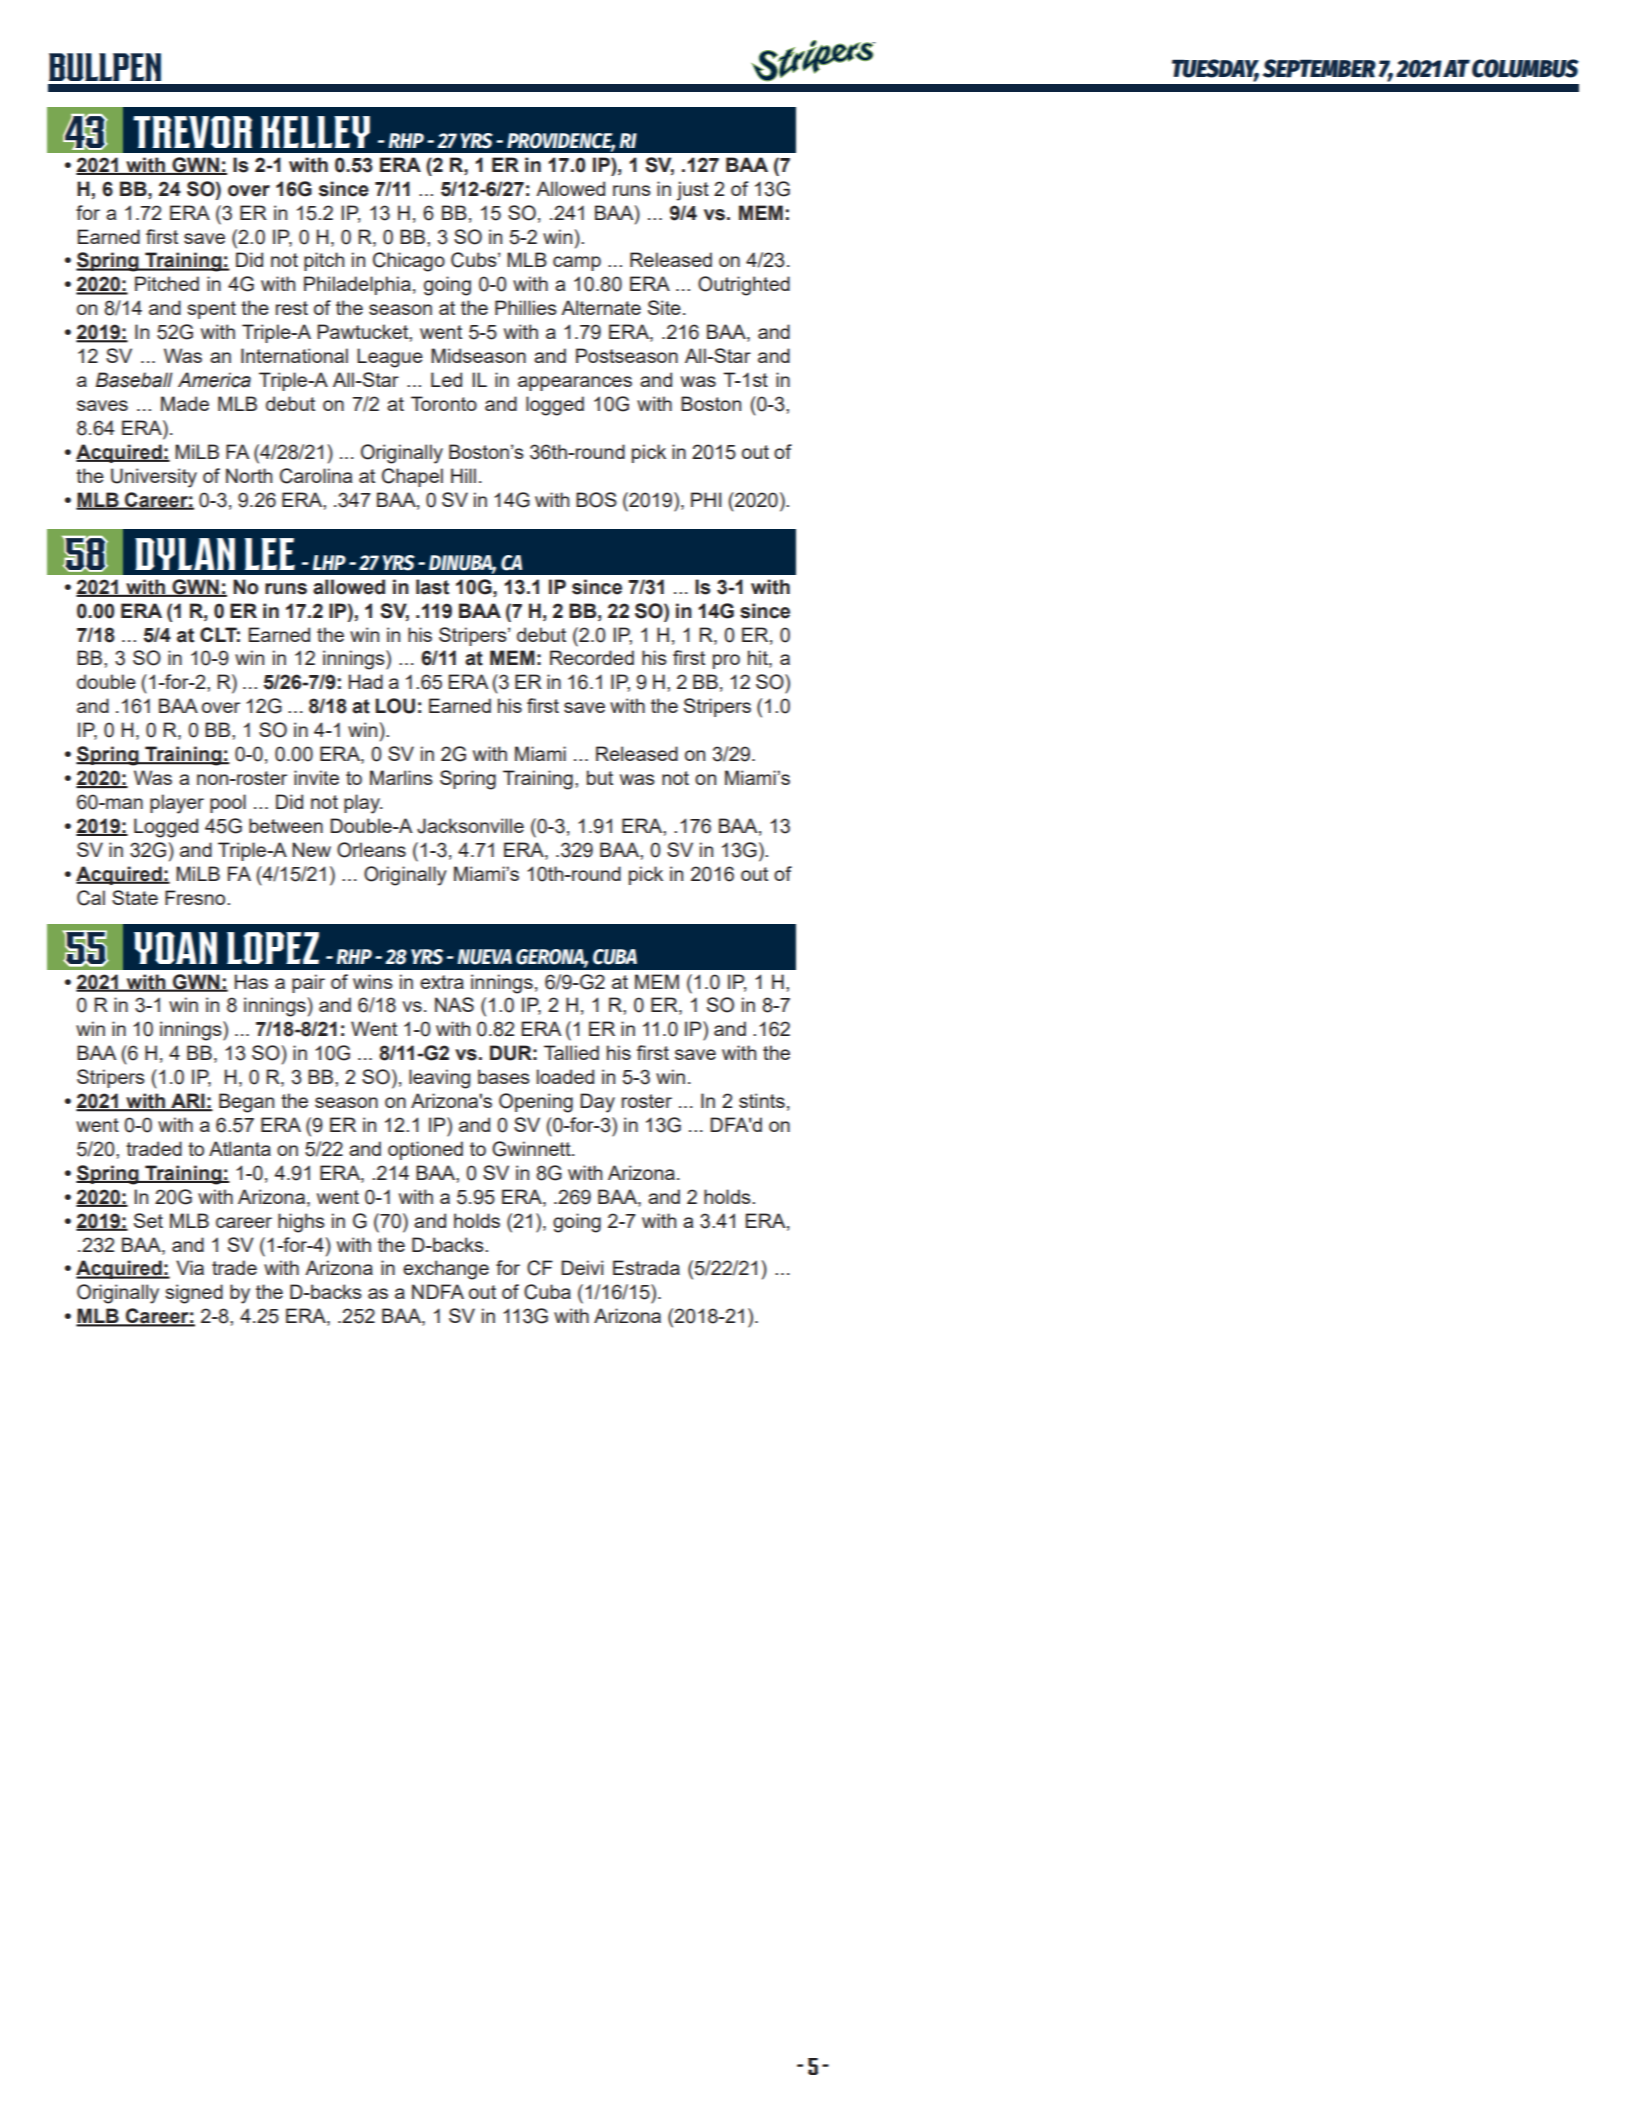 This image has height=2104, width=1626. What do you see at coordinates (664, 307) in the image?
I see `Site` at bounding box center [664, 307].
